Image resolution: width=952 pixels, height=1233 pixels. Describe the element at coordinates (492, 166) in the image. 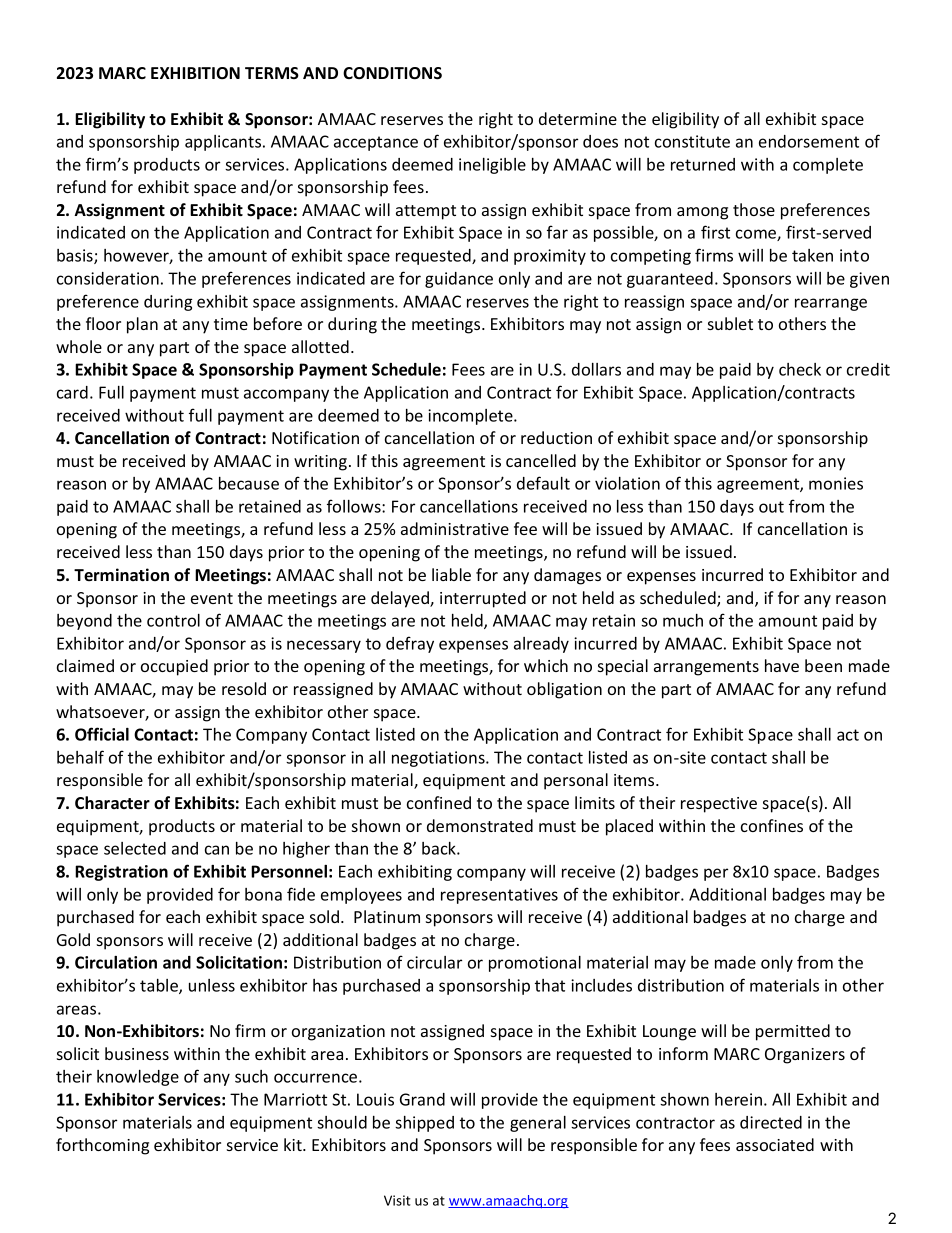

I see `ineligible` at that location.
